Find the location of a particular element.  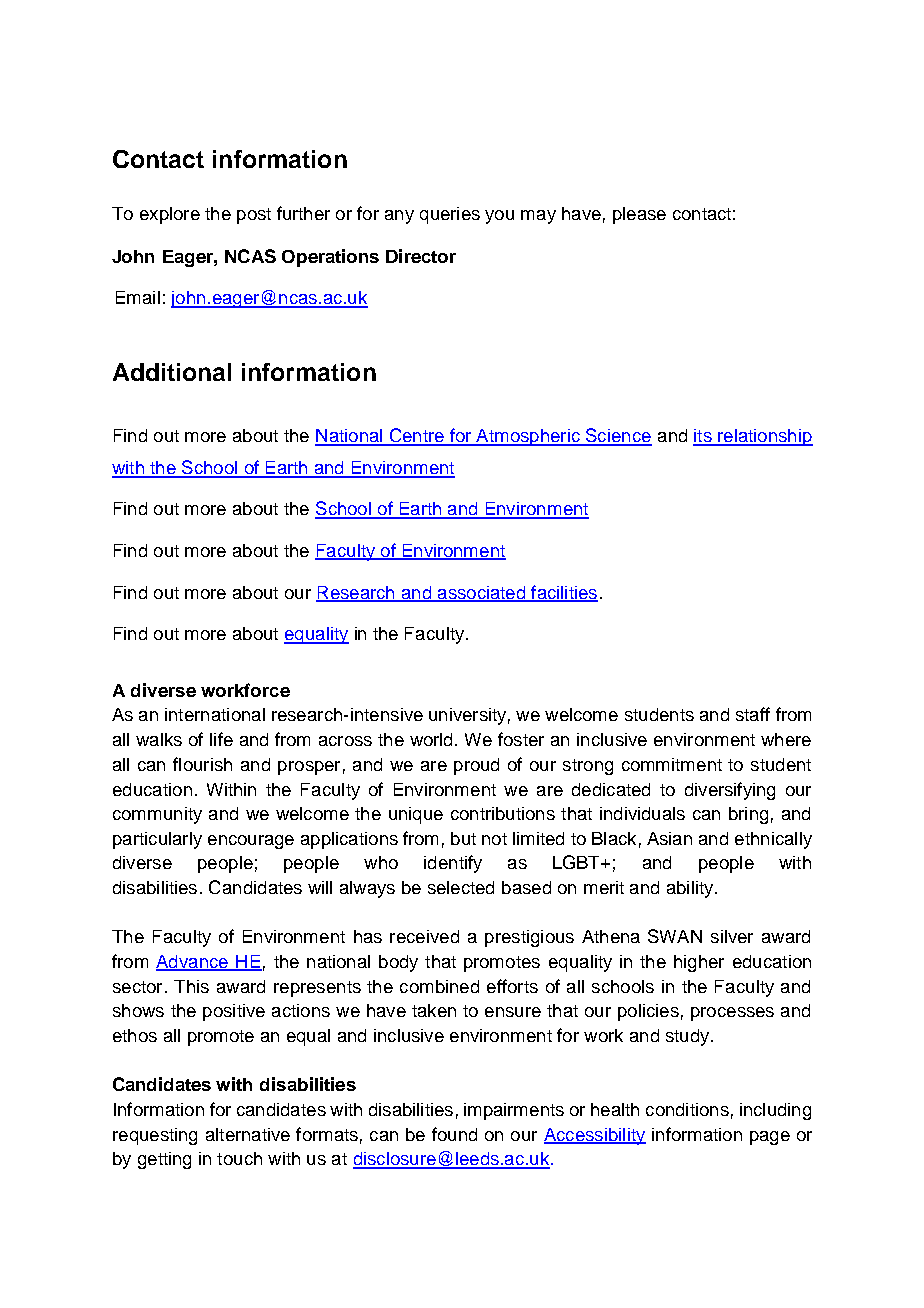

life is located at coordinates (221, 739).
